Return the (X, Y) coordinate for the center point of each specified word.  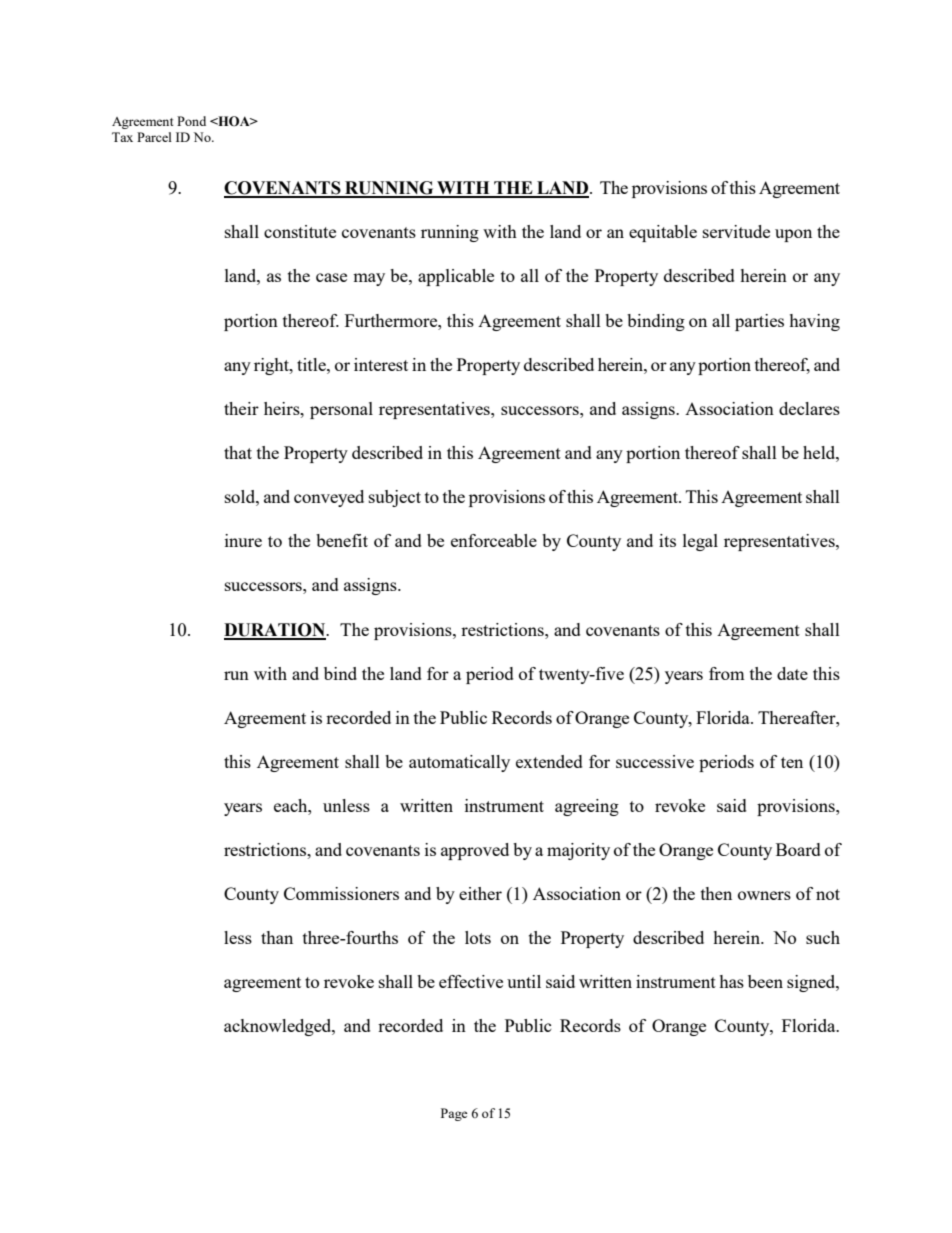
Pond (191, 121)
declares (809, 408)
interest (381, 364)
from (727, 673)
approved (475, 851)
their (241, 408)
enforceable (494, 540)
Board (798, 849)
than (277, 937)
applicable (456, 277)
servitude (736, 231)
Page (454, 1114)
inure (243, 540)
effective (471, 981)
